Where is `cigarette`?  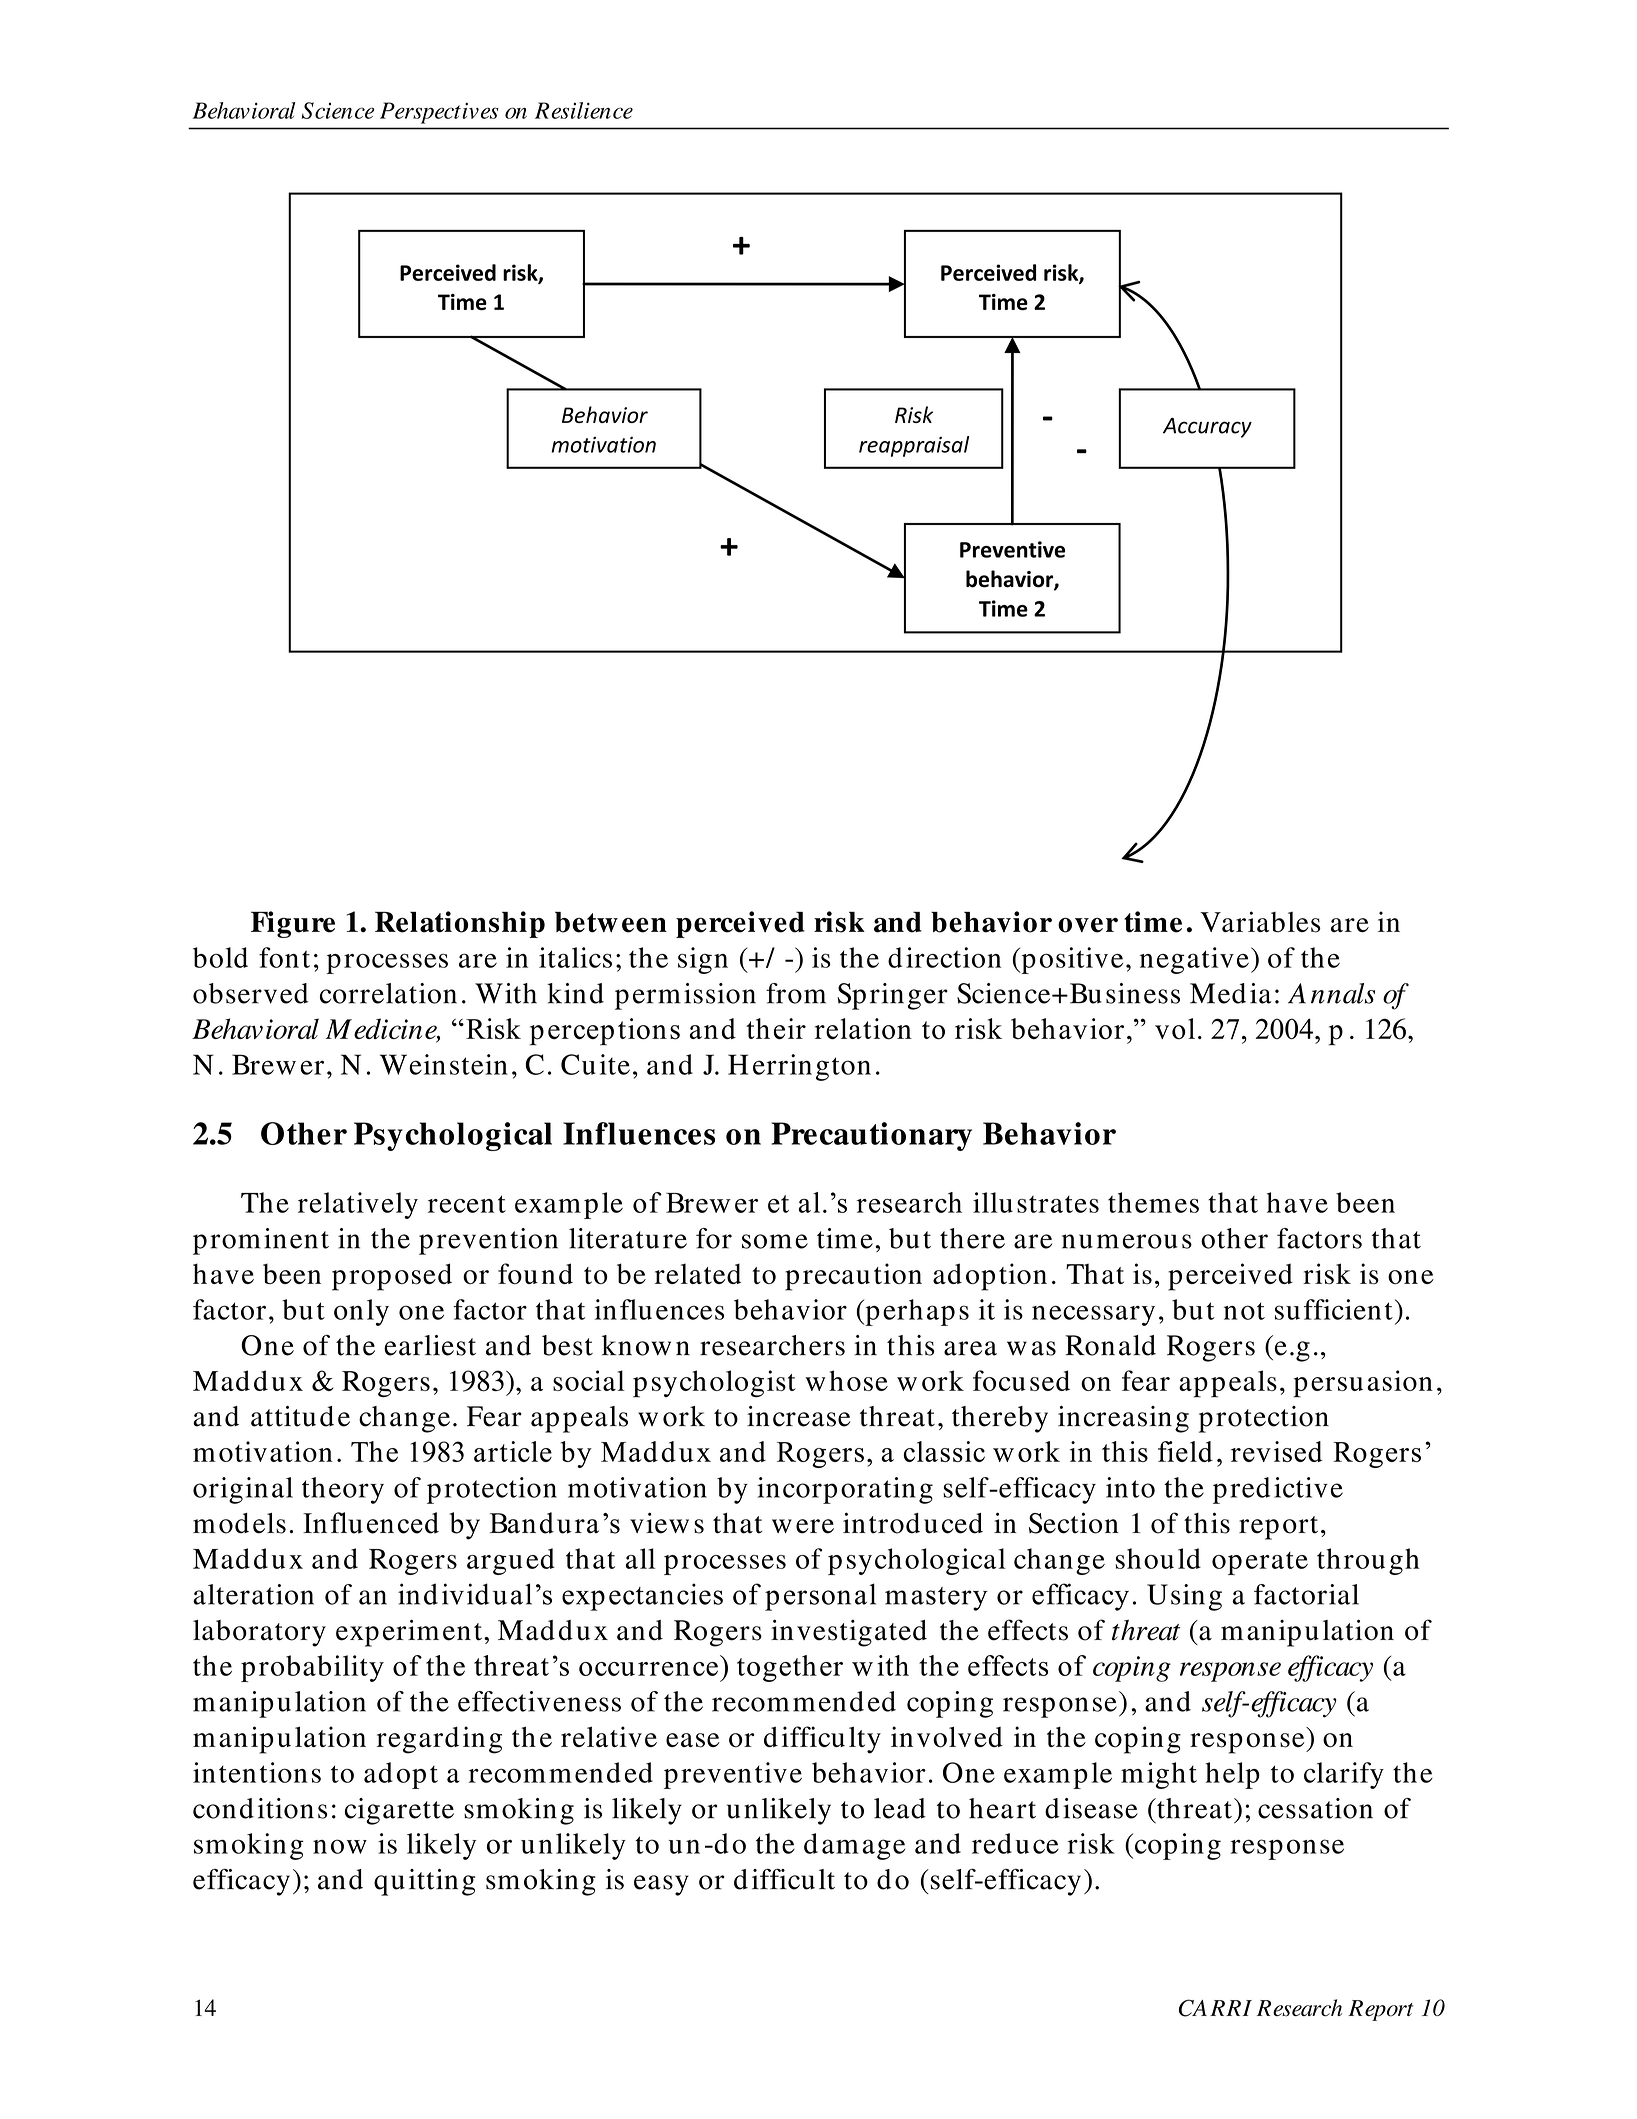 cigarette is located at coordinates (399, 1811).
